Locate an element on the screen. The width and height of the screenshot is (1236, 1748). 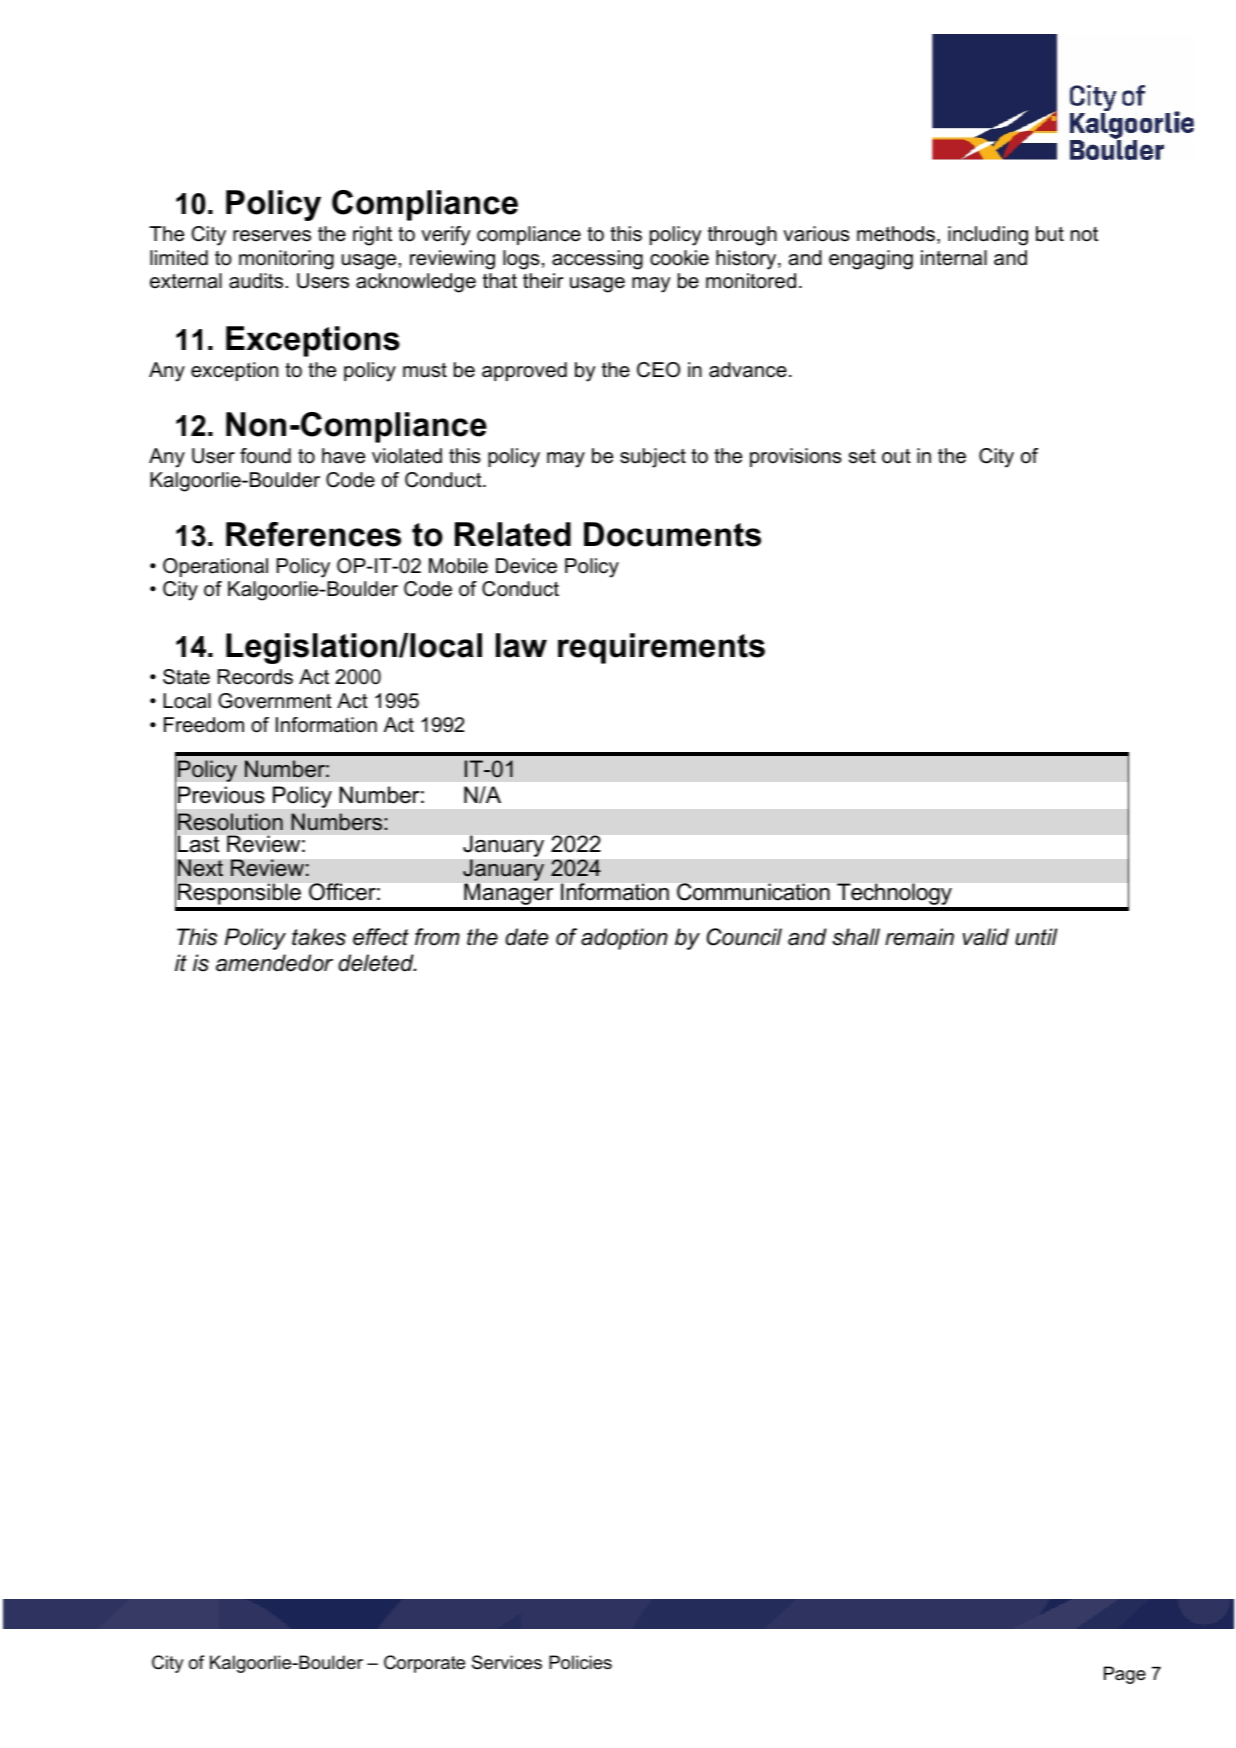
requirements is located at coordinates (661, 648).
